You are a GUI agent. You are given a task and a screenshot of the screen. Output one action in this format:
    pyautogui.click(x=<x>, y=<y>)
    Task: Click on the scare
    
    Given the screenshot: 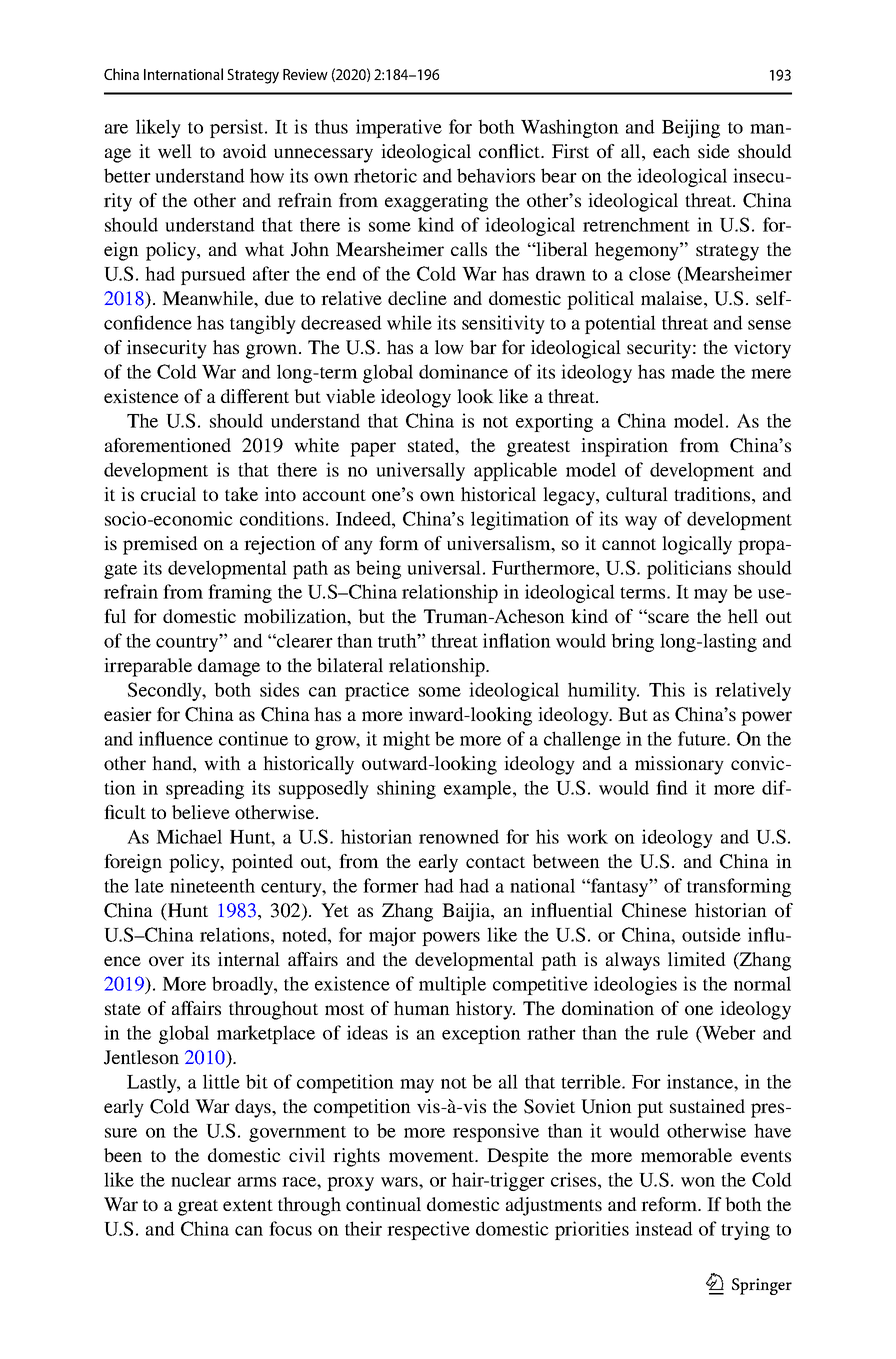 What is the action you would take?
    pyautogui.click(x=667, y=617)
